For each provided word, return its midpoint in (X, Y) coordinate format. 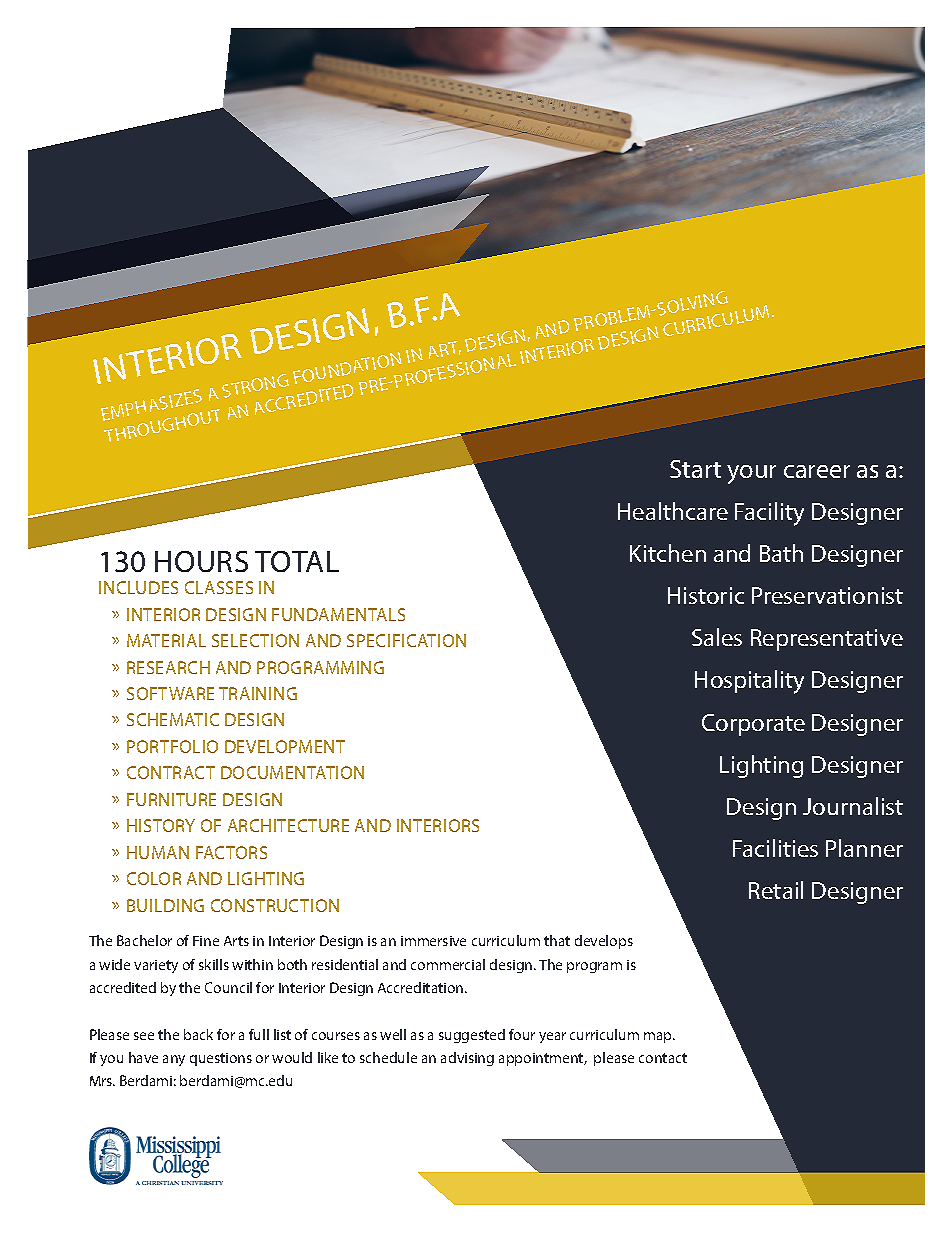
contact (663, 1058)
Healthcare (673, 511)
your (751, 474)
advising (467, 1059)
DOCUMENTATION (292, 772)
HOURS (201, 561)
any (174, 1060)
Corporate (753, 725)
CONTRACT (171, 772)
